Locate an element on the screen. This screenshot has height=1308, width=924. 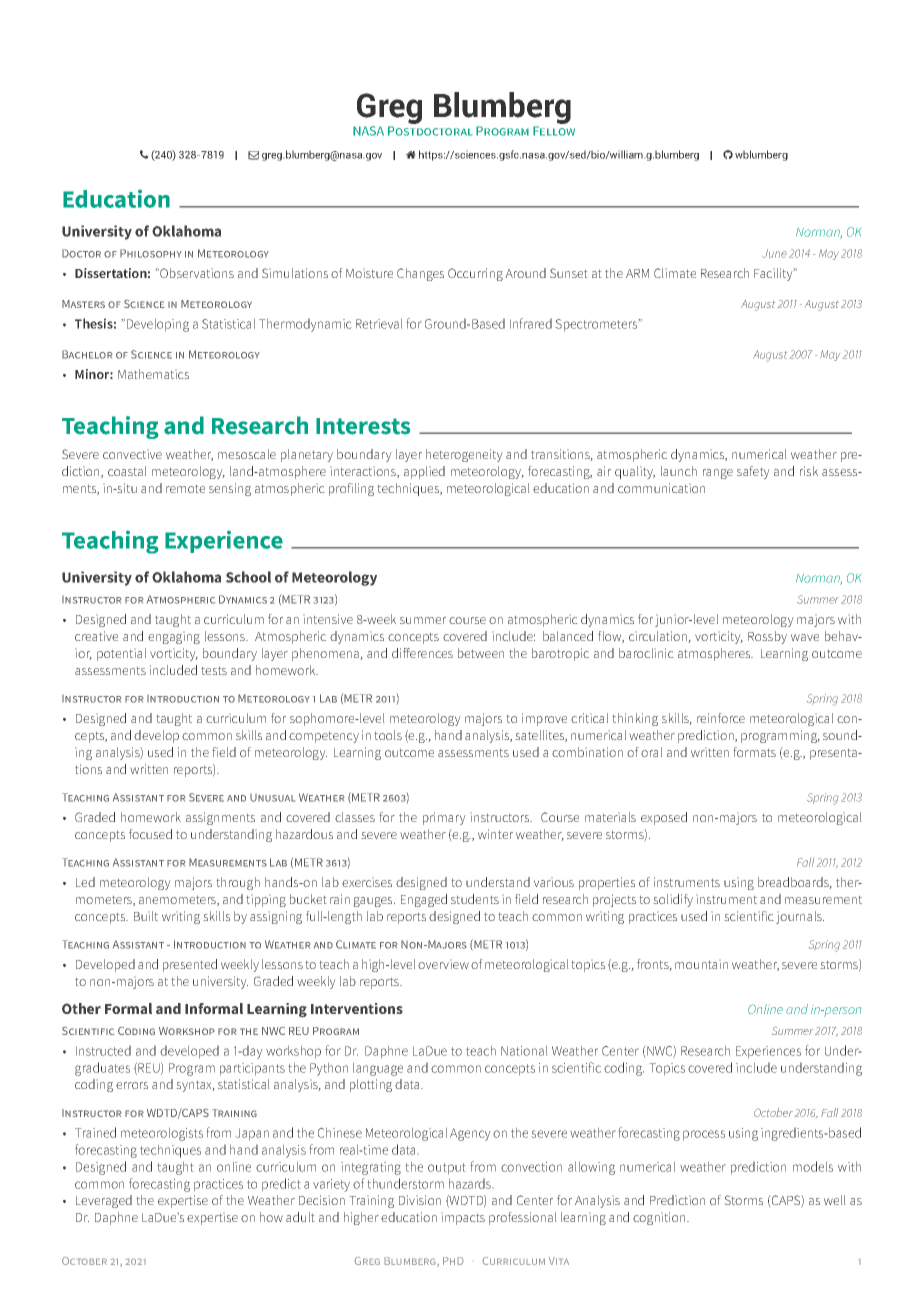
presented is located at coordinates (190, 965).
